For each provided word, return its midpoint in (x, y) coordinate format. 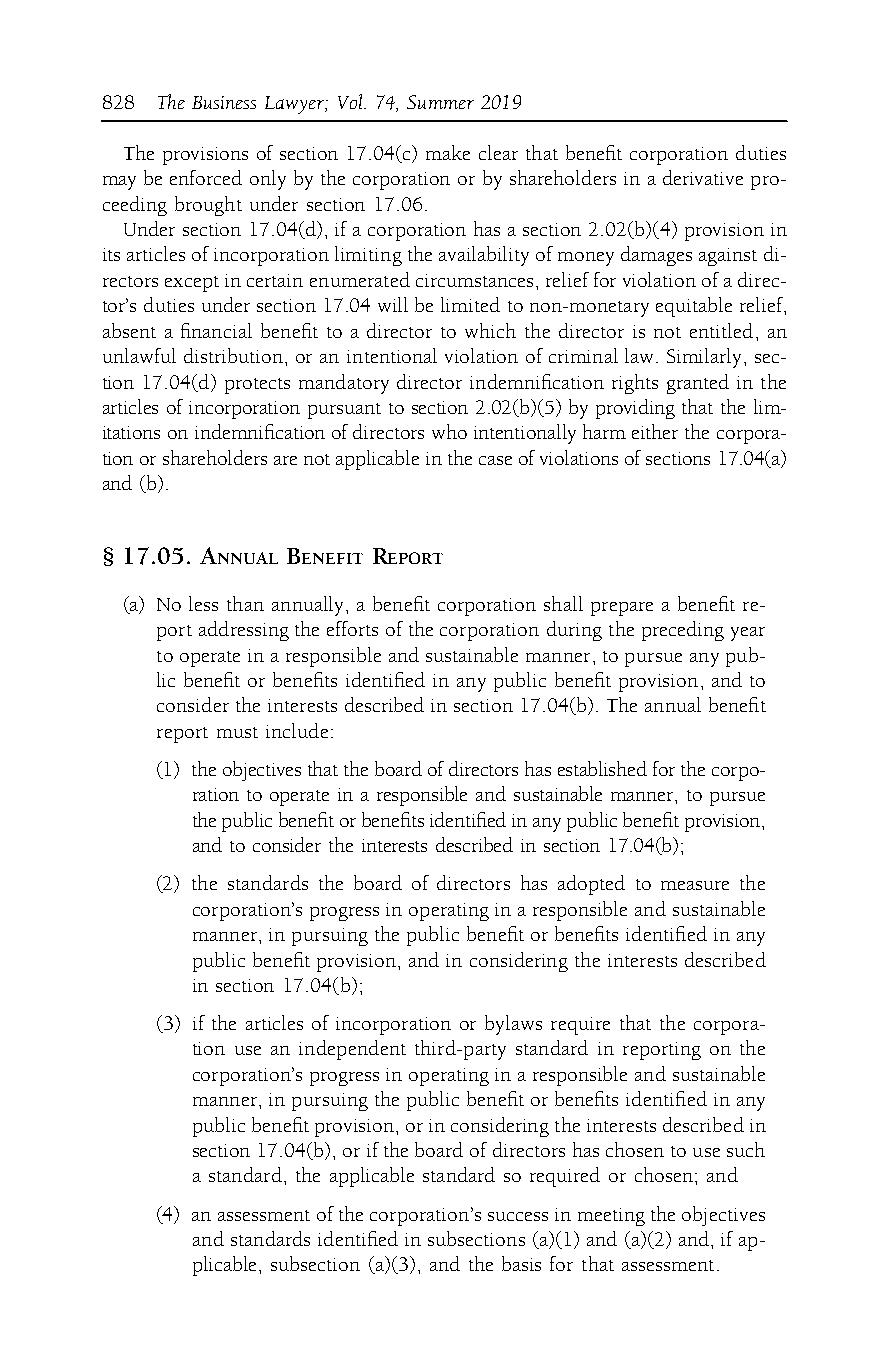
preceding (683, 631)
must (237, 732)
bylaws (513, 1025)
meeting (611, 1217)
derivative (703, 177)
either (655, 431)
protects (257, 386)
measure (695, 885)
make (448, 152)
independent (352, 1050)
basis (521, 1263)
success (518, 1216)
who (449, 431)
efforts (352, 628)
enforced (206, 177)
